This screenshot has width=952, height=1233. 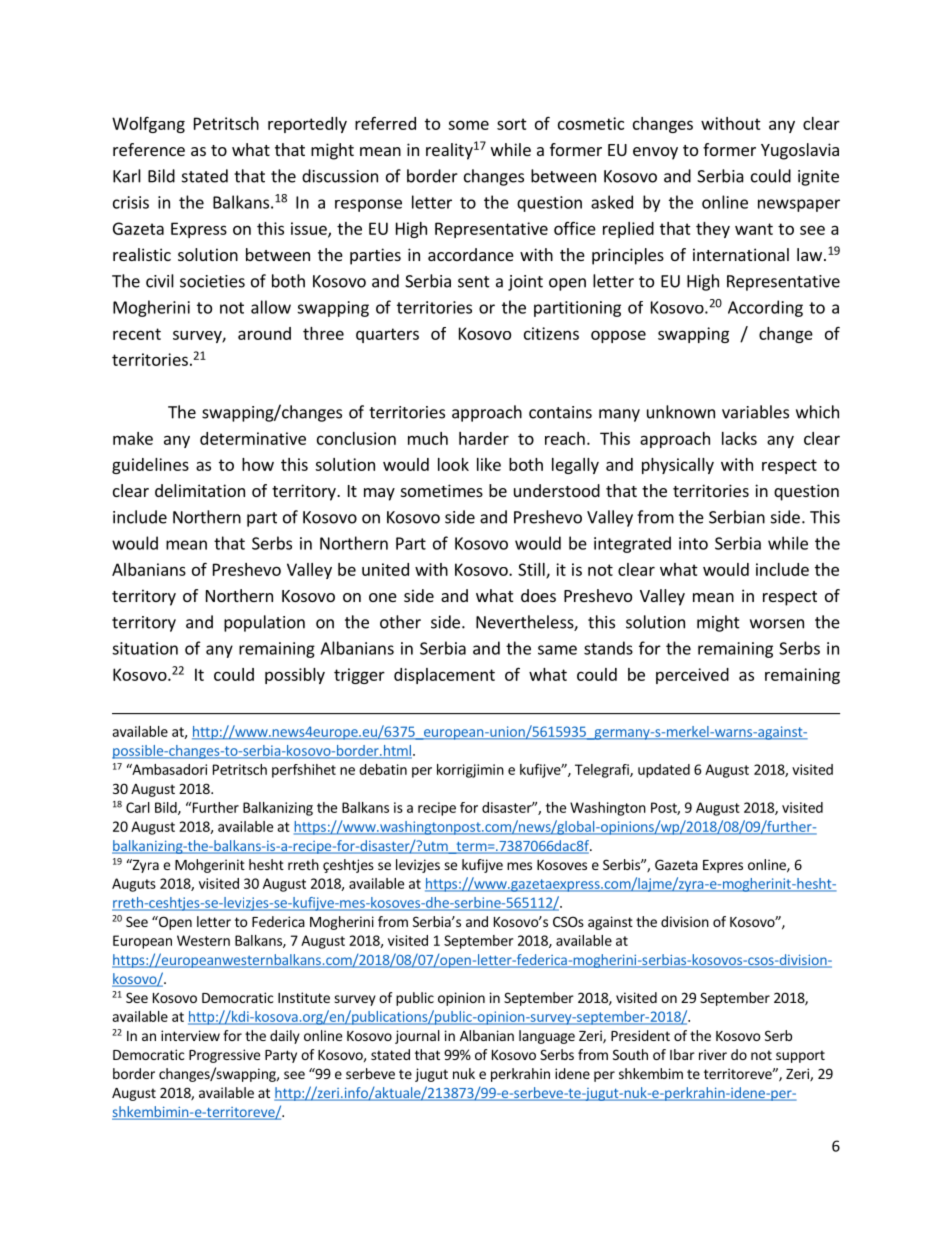 I want to click on Yugoslavia, so click(x=800, y=151).
